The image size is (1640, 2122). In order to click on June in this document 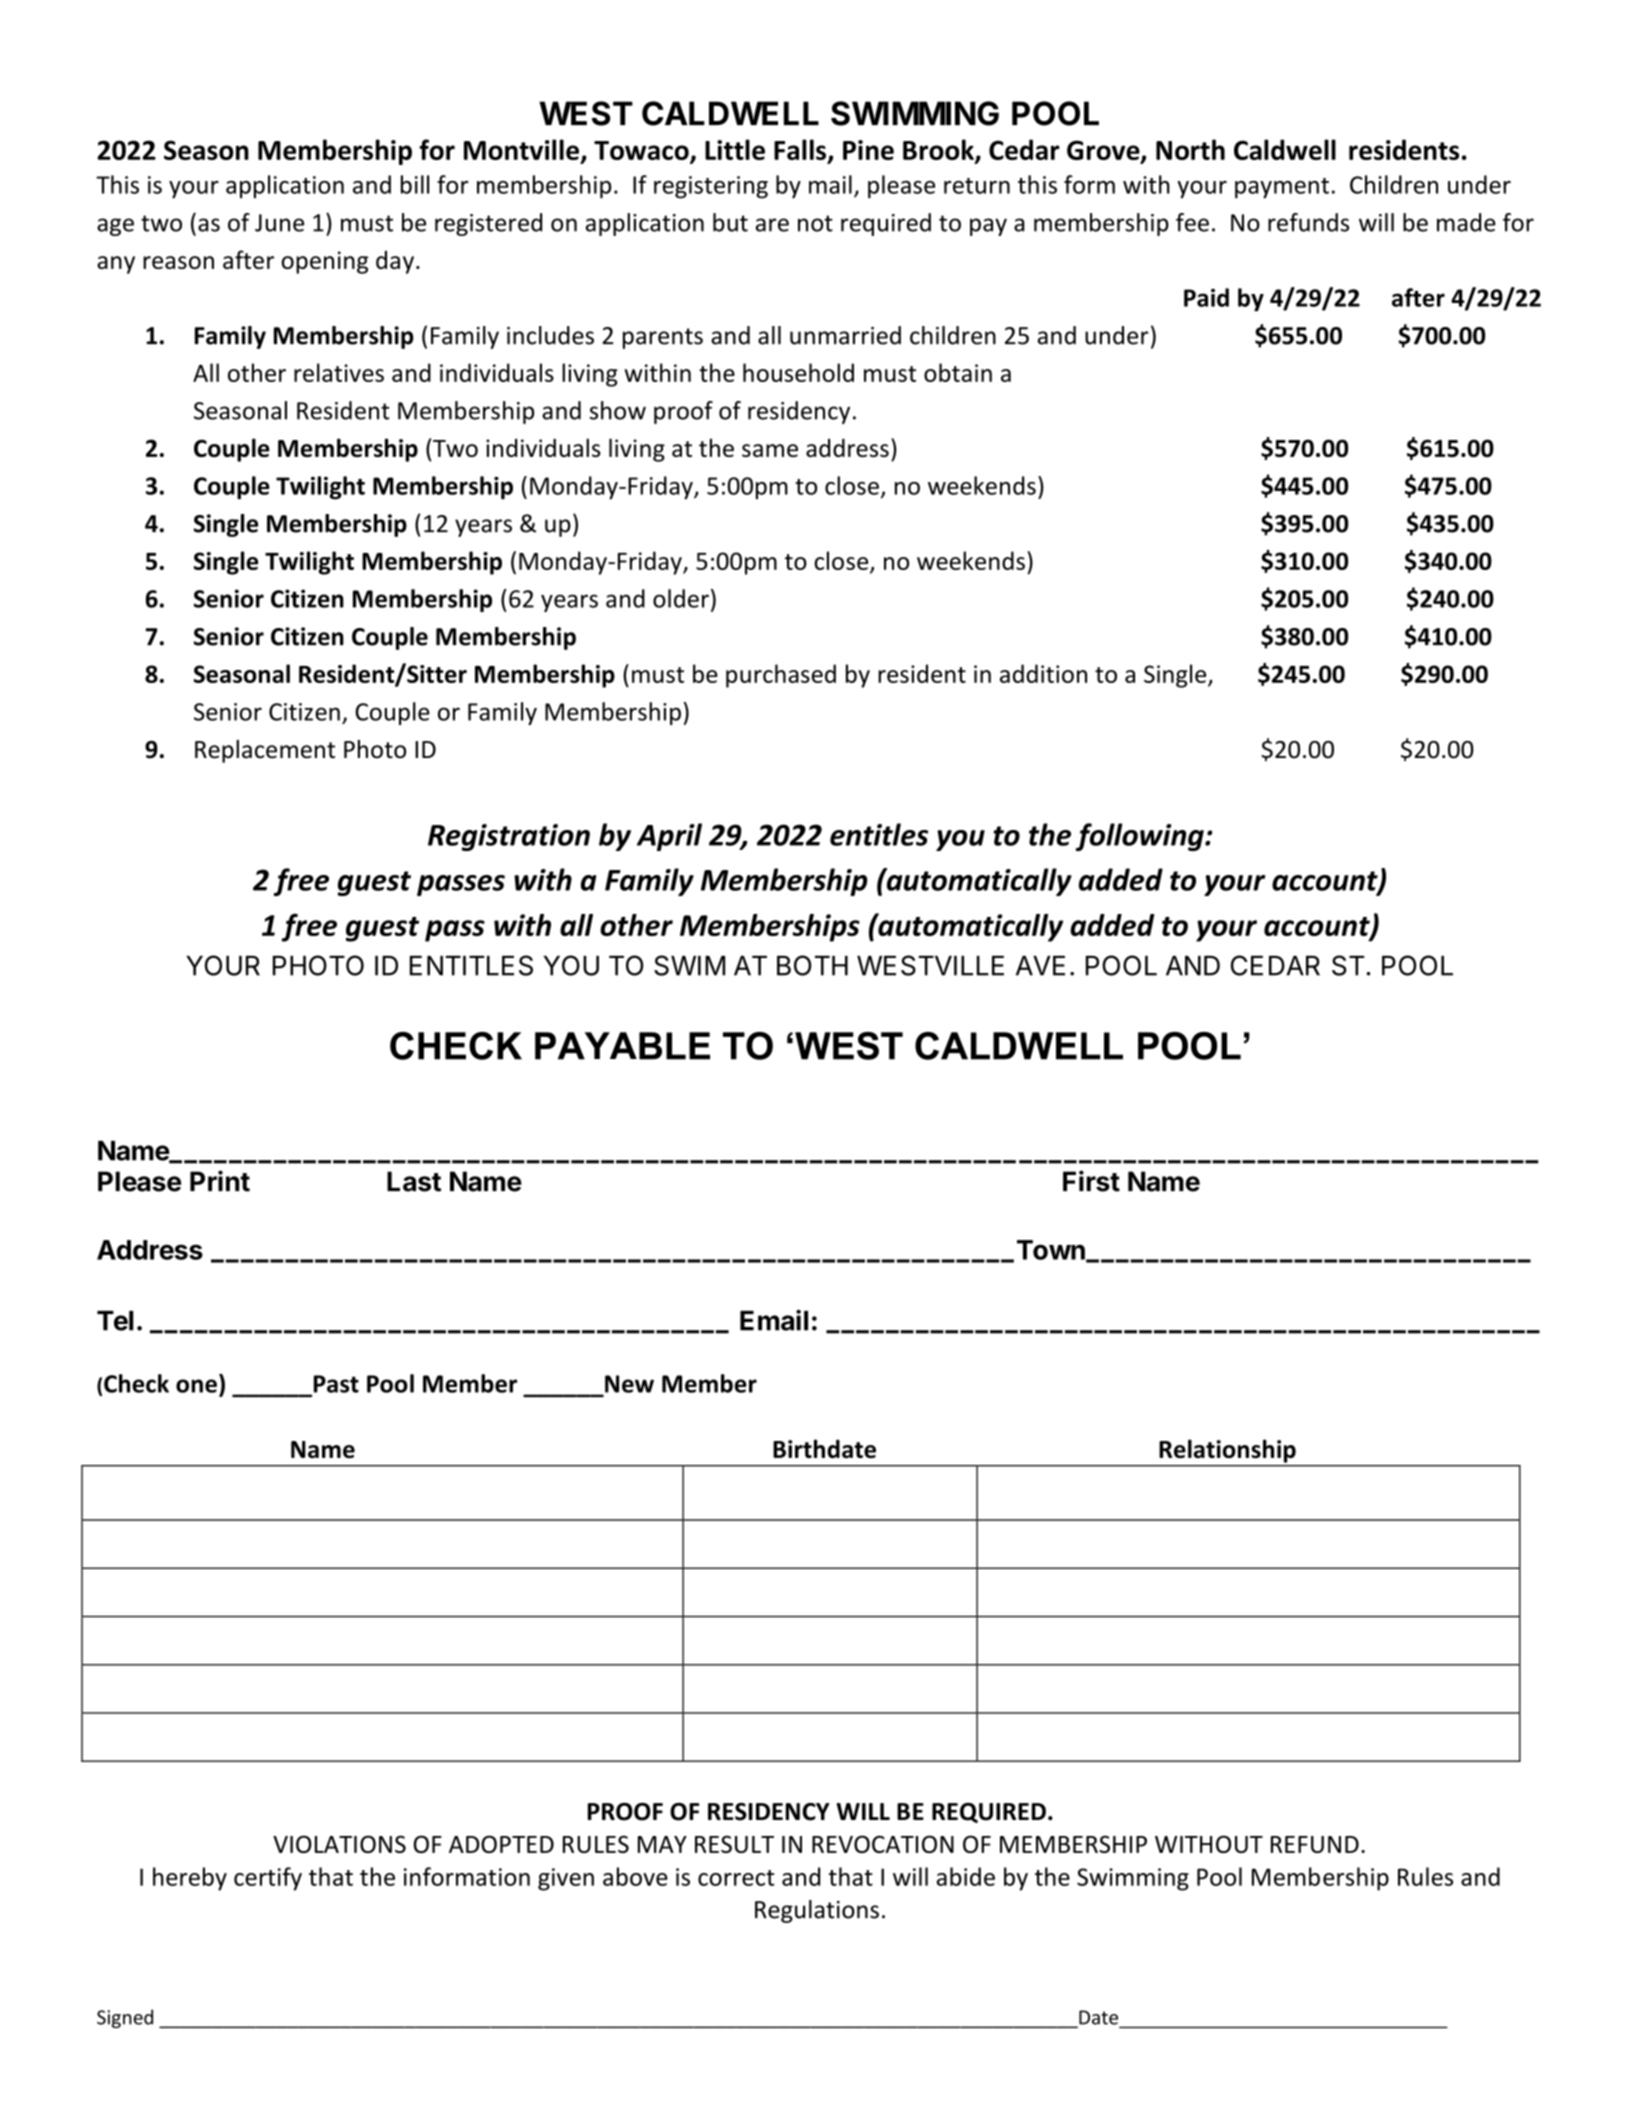, I will do `click(279, 223)`.
